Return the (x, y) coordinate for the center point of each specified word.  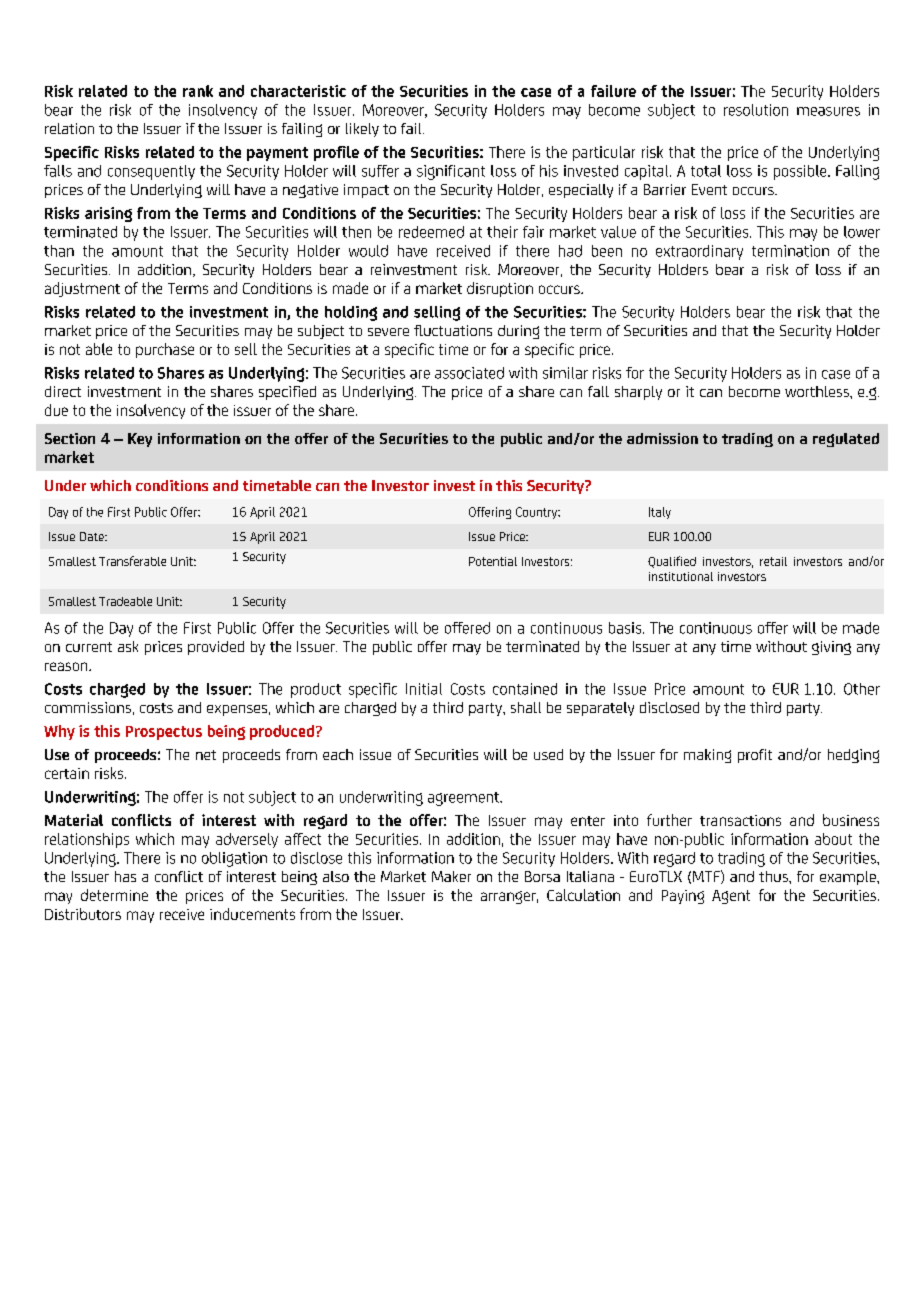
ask (128, 646)
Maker (451, 876)
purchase (165, 350)
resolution (756, 110)
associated (469, 373)
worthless (818, 391)
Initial (424, 689)
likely (362, 130)
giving (831, 648)
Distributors (83, 914)
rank (198, 91)
